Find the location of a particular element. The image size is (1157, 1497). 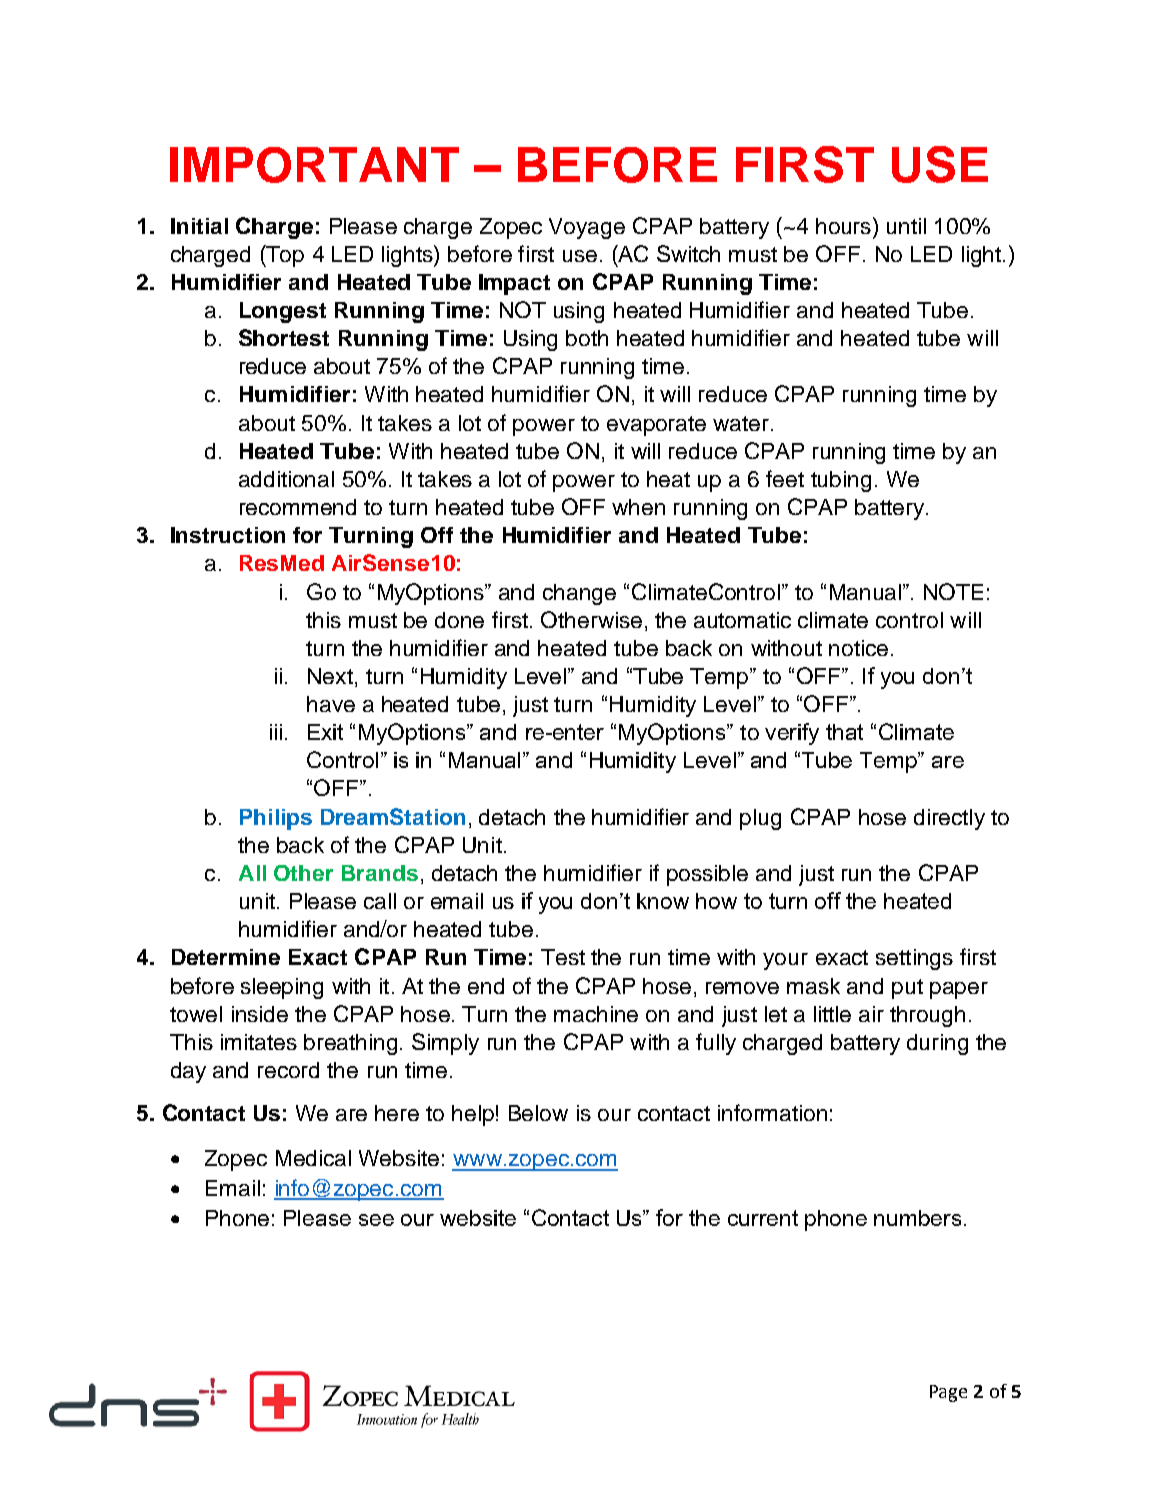

hours is located at coordinates (843, 226).
